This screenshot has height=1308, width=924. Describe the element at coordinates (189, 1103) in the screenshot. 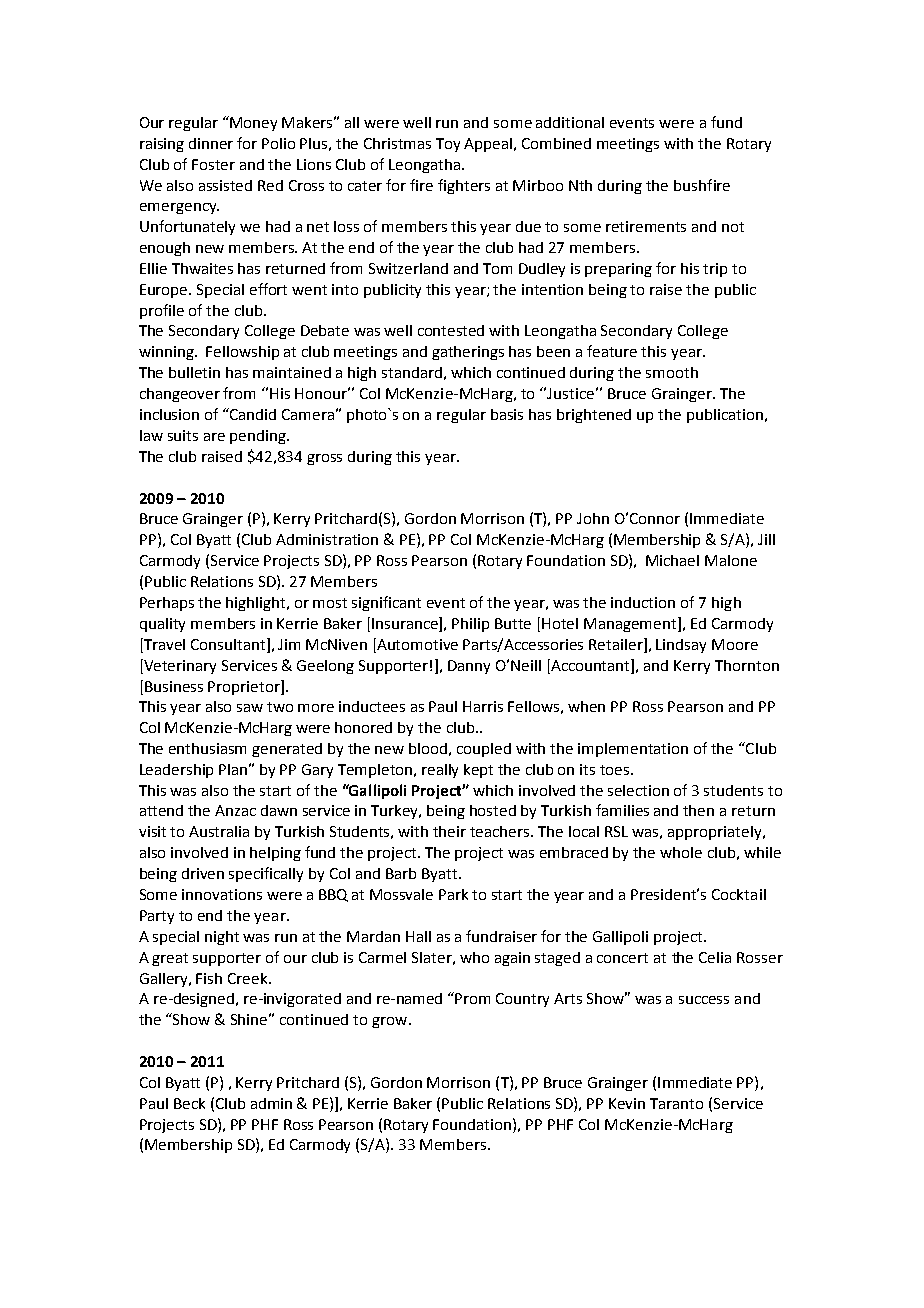

I see `Beck` at that location.
